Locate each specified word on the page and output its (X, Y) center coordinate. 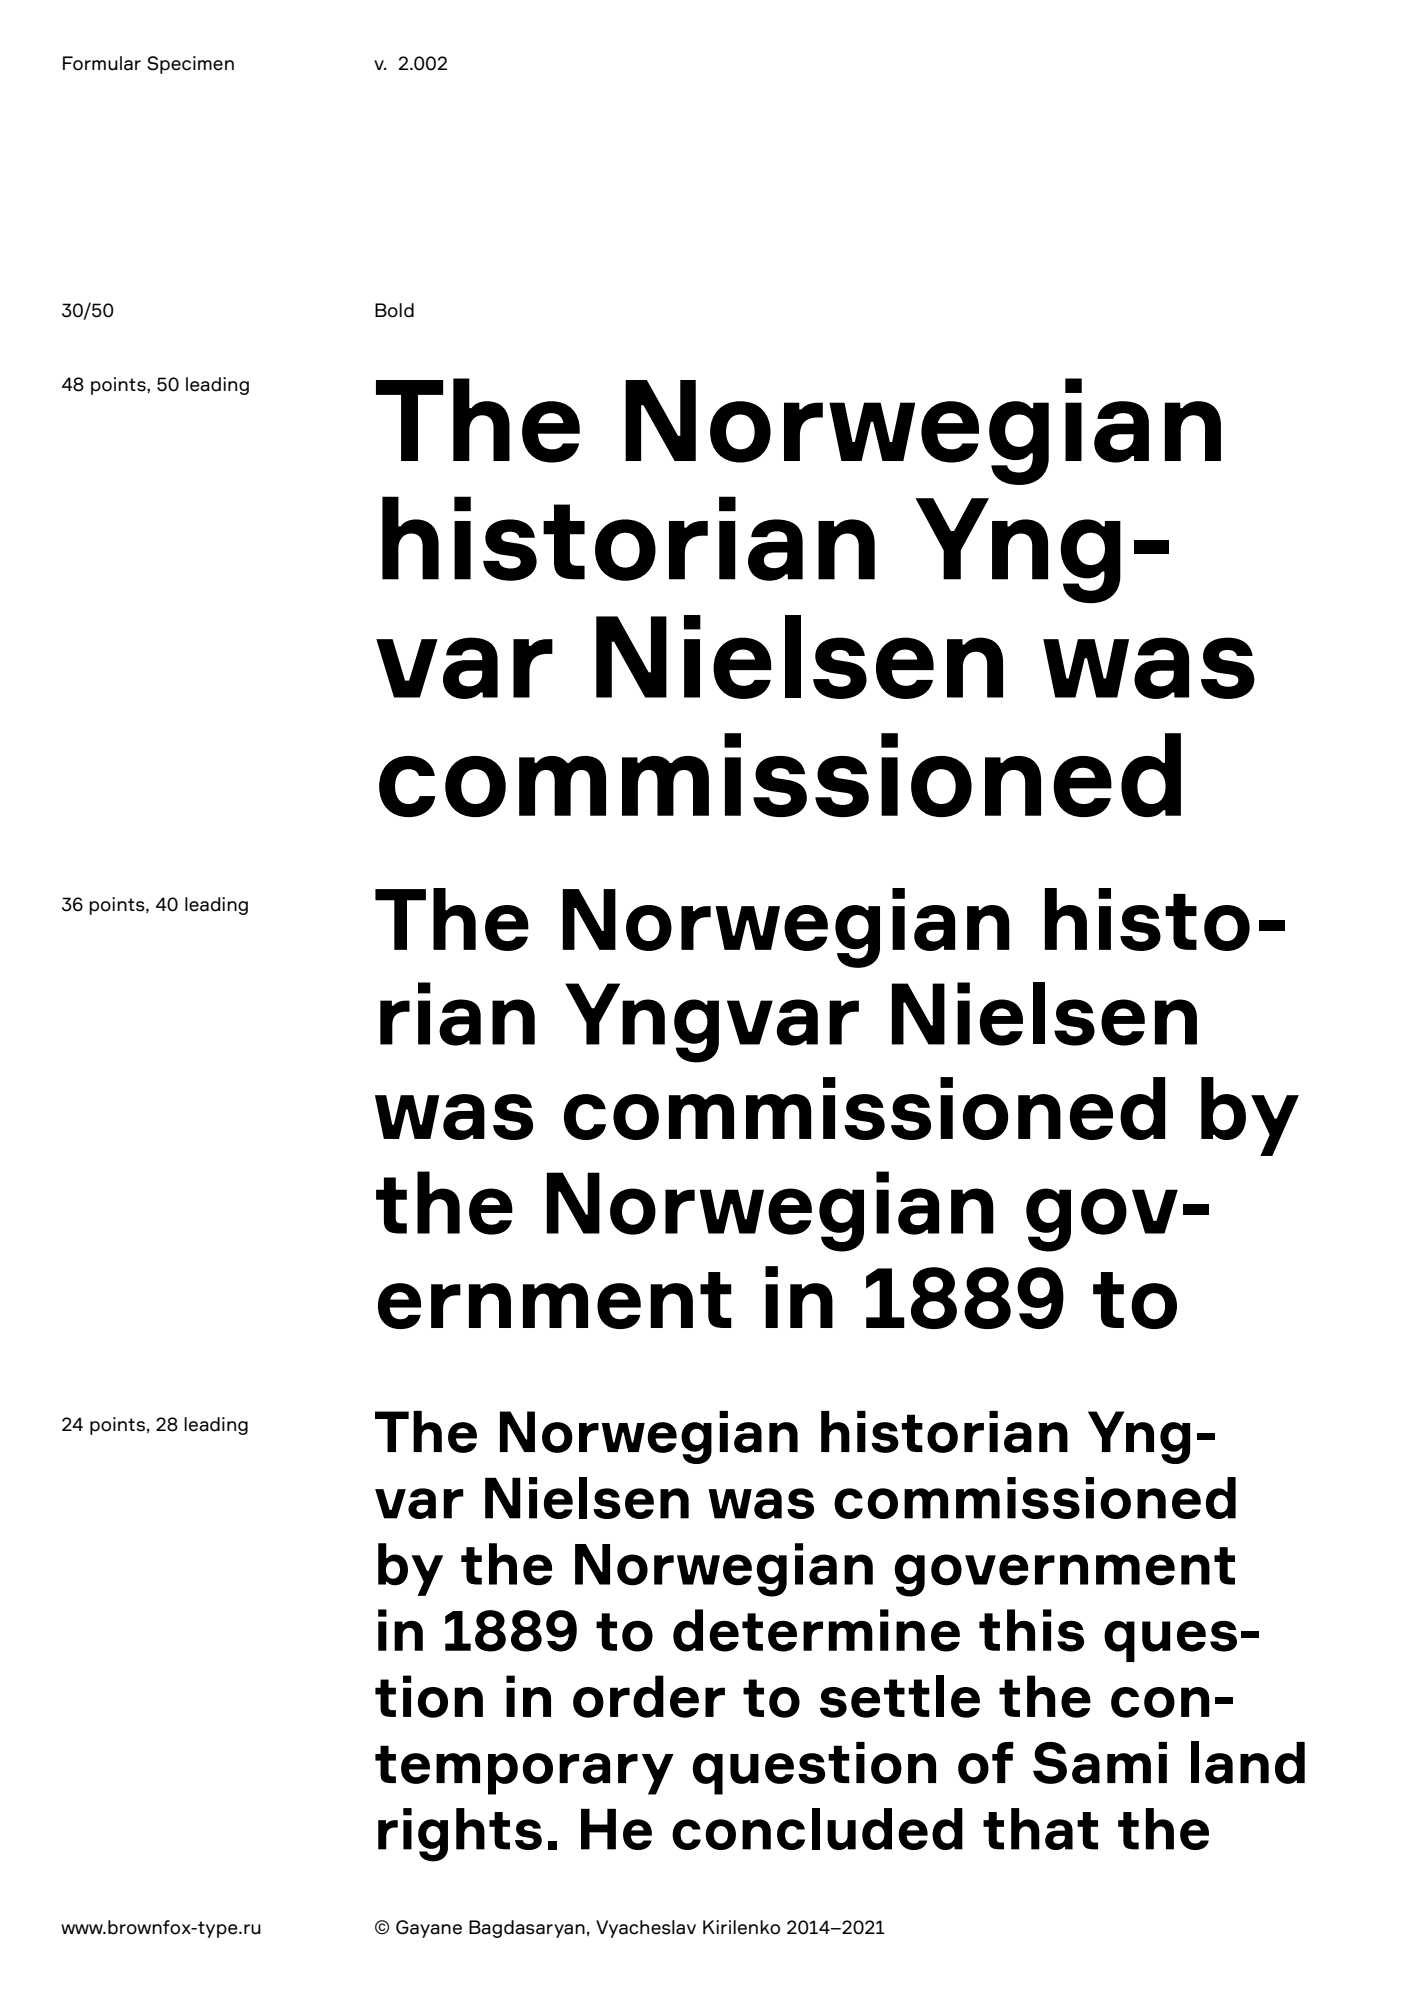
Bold (394, 310)
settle (900, 1696)
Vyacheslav (646, 1929)
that (1040, 1829)
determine (816, 1630)
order (649, 1696)
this (1031, 1630)
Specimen (190, 65)
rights (460, 1835)
